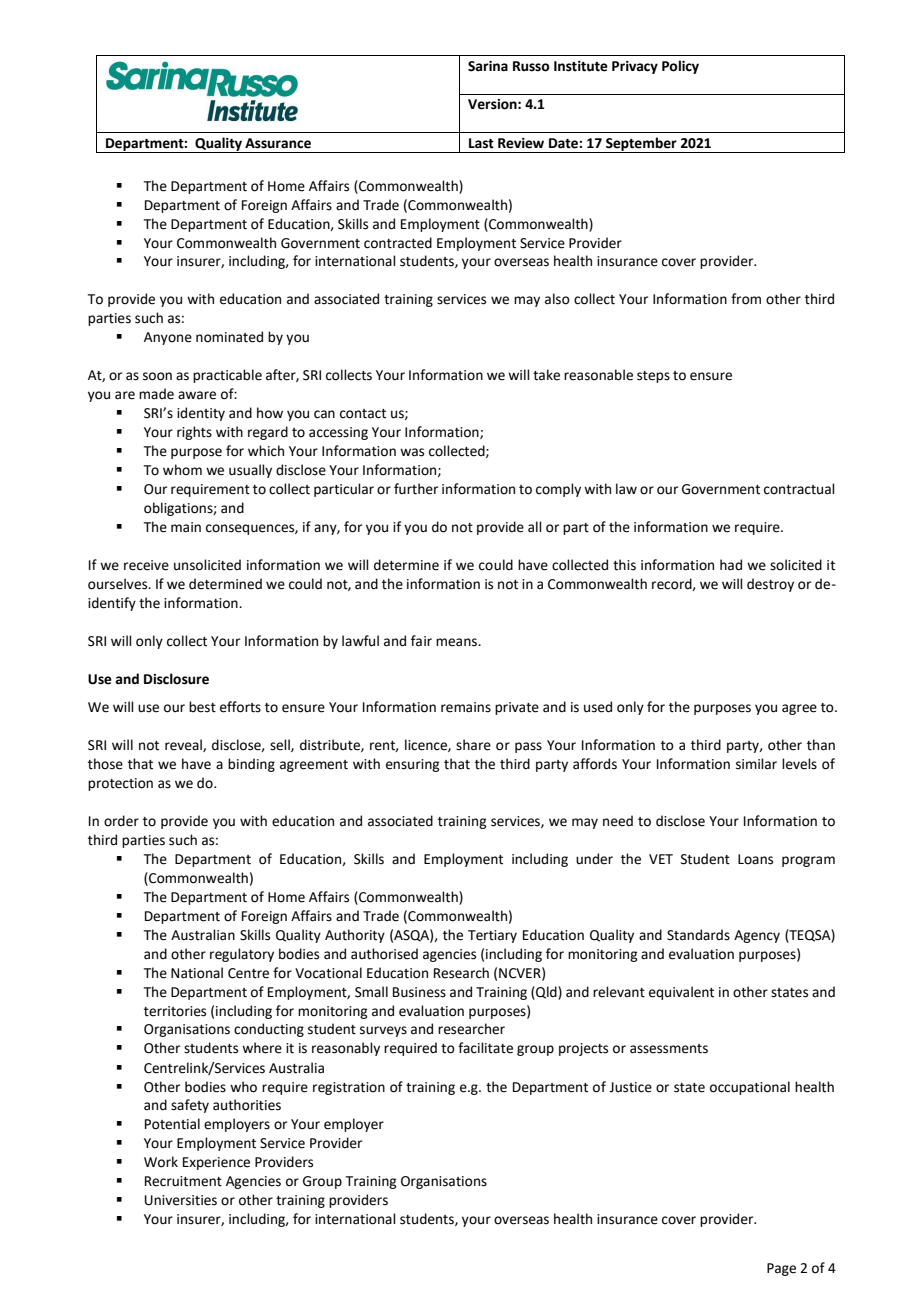 Image resolution: width=924 pixels, height=1308 pixels. Describe the element at coordinates (799, 489) in the image. I see `contractual` at that location.
